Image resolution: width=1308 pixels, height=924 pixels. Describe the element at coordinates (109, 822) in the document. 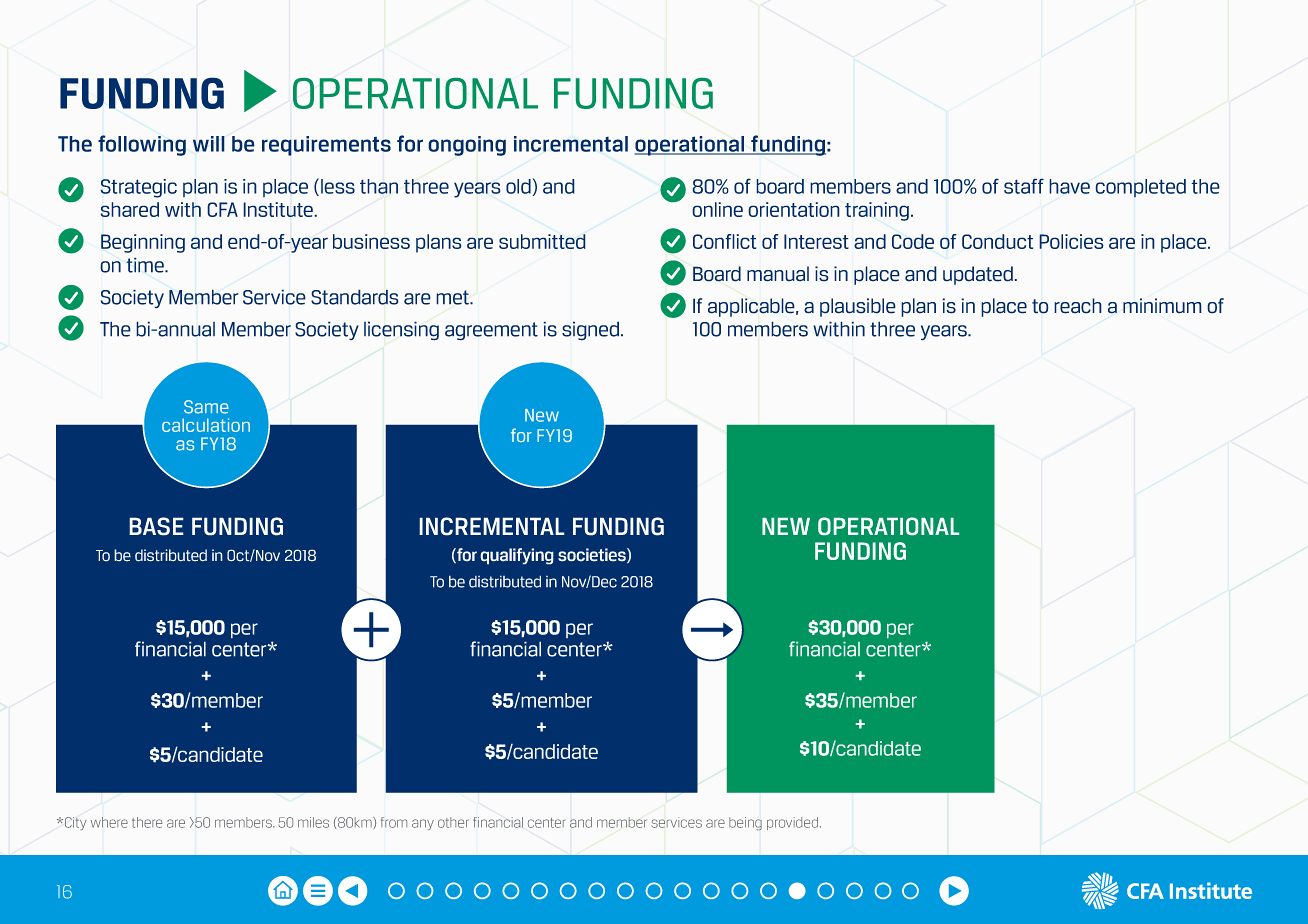

I see `where` at that location.
